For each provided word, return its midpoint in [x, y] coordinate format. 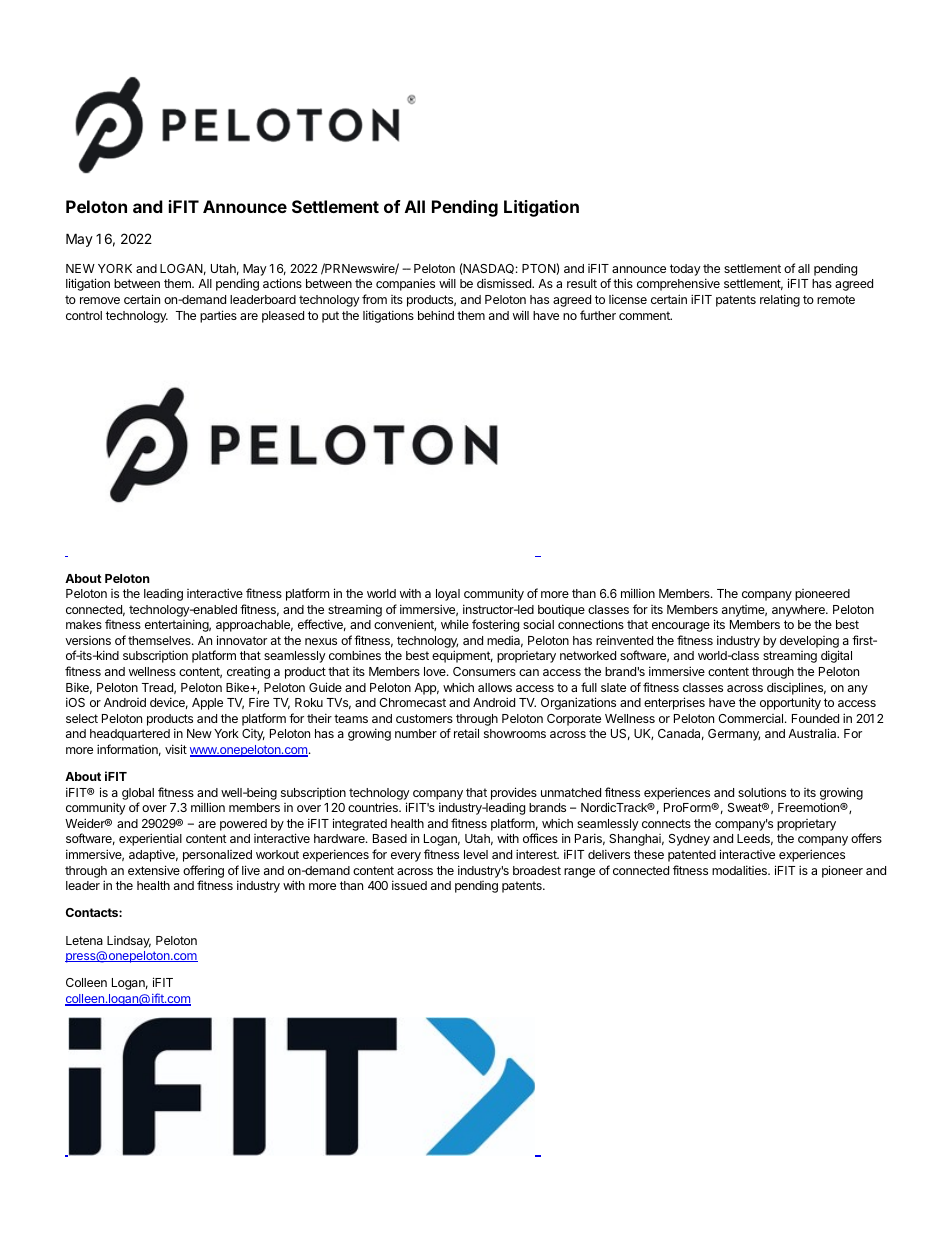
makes [84, 624]
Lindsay [129, 942]
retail [466, 733]
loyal [448, 595]
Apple [207, 704]
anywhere [799, 611]
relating [780, 300]
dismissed [505, 283]
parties [218, 316]
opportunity [790, 703]
